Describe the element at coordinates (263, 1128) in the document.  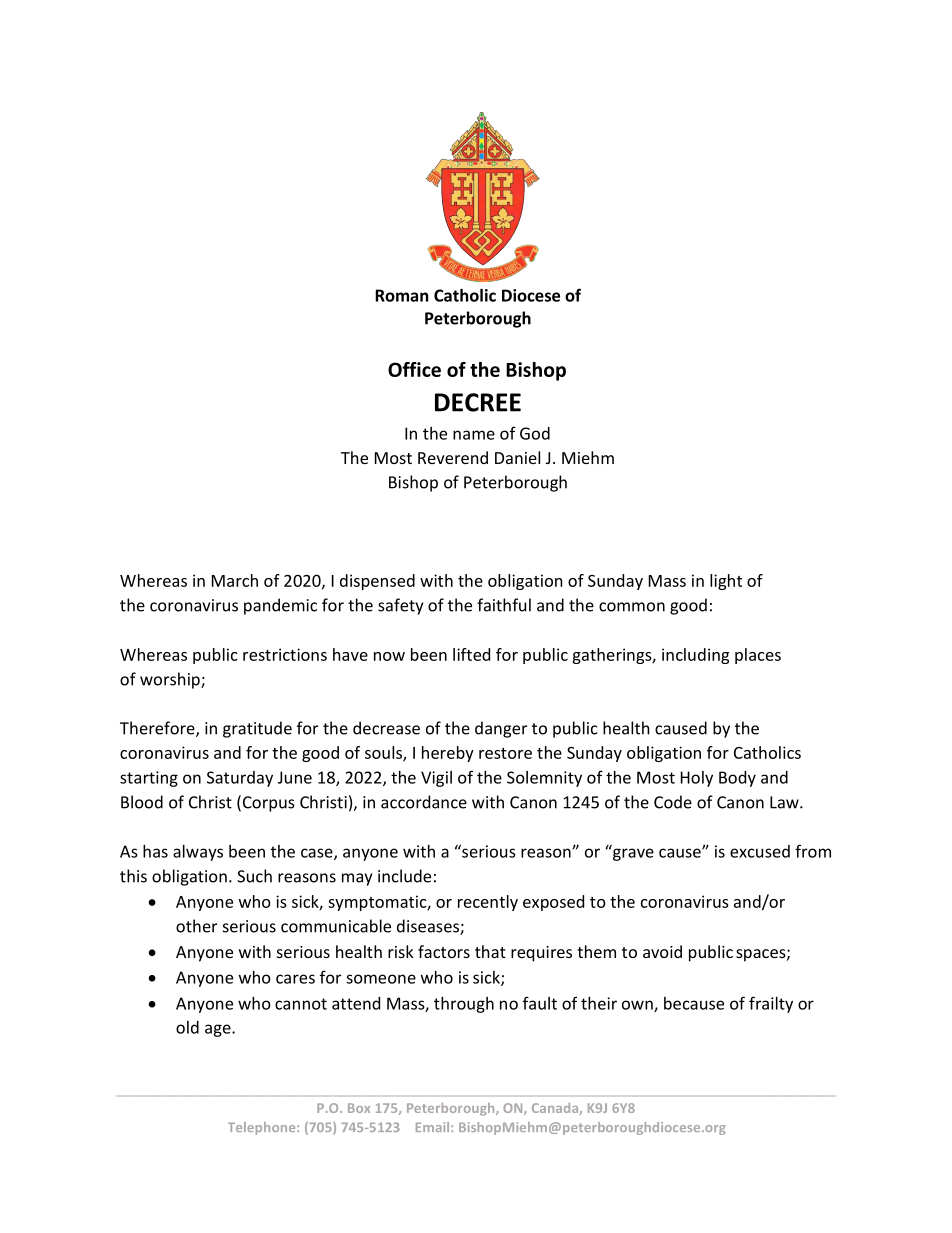
I see `Telephone` at that location.
